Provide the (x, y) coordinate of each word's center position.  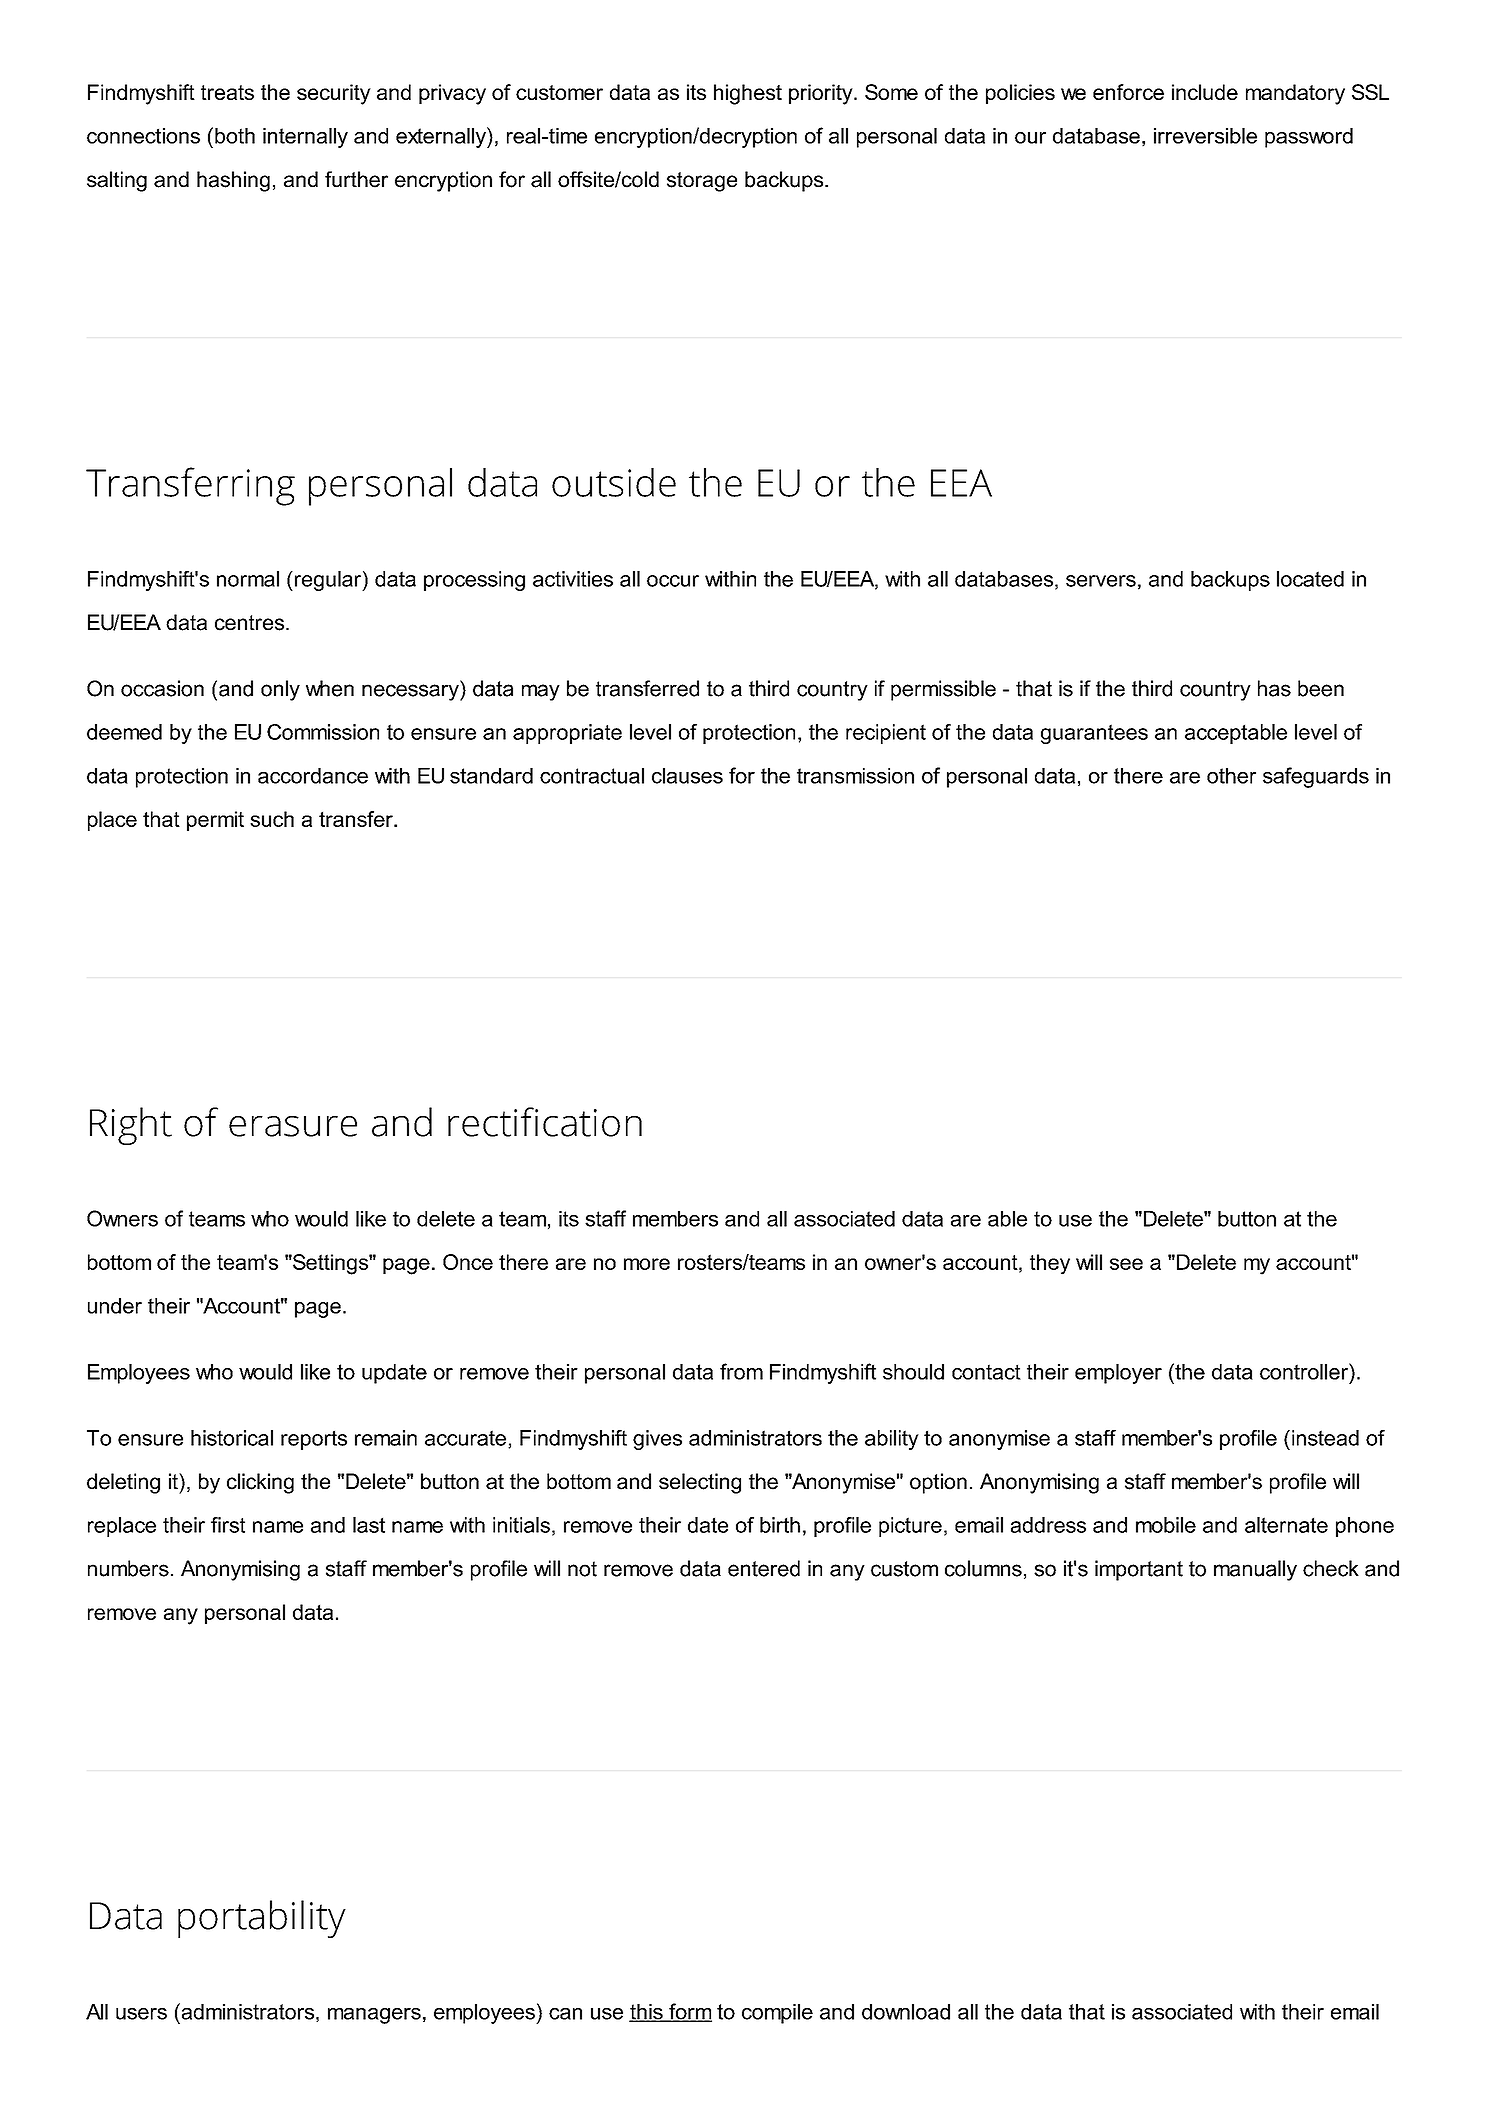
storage (702, 182)
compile (777, 2014)
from (741, 1371)
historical (232, 1438)
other (1231, 776)
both (235, 136)
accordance (313, 776)
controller (1305, 1371)
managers (374, 2016)
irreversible (1205, 136)
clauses (687, 776)
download (906, 2012)
